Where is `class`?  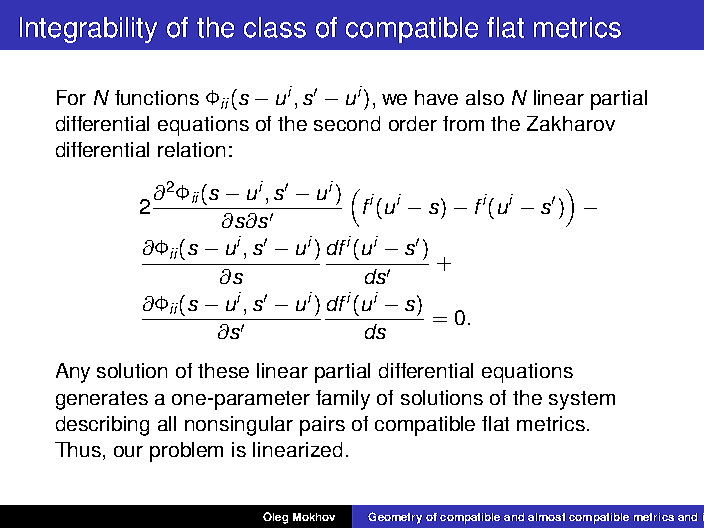
class is located at coordinates (275, 27).
